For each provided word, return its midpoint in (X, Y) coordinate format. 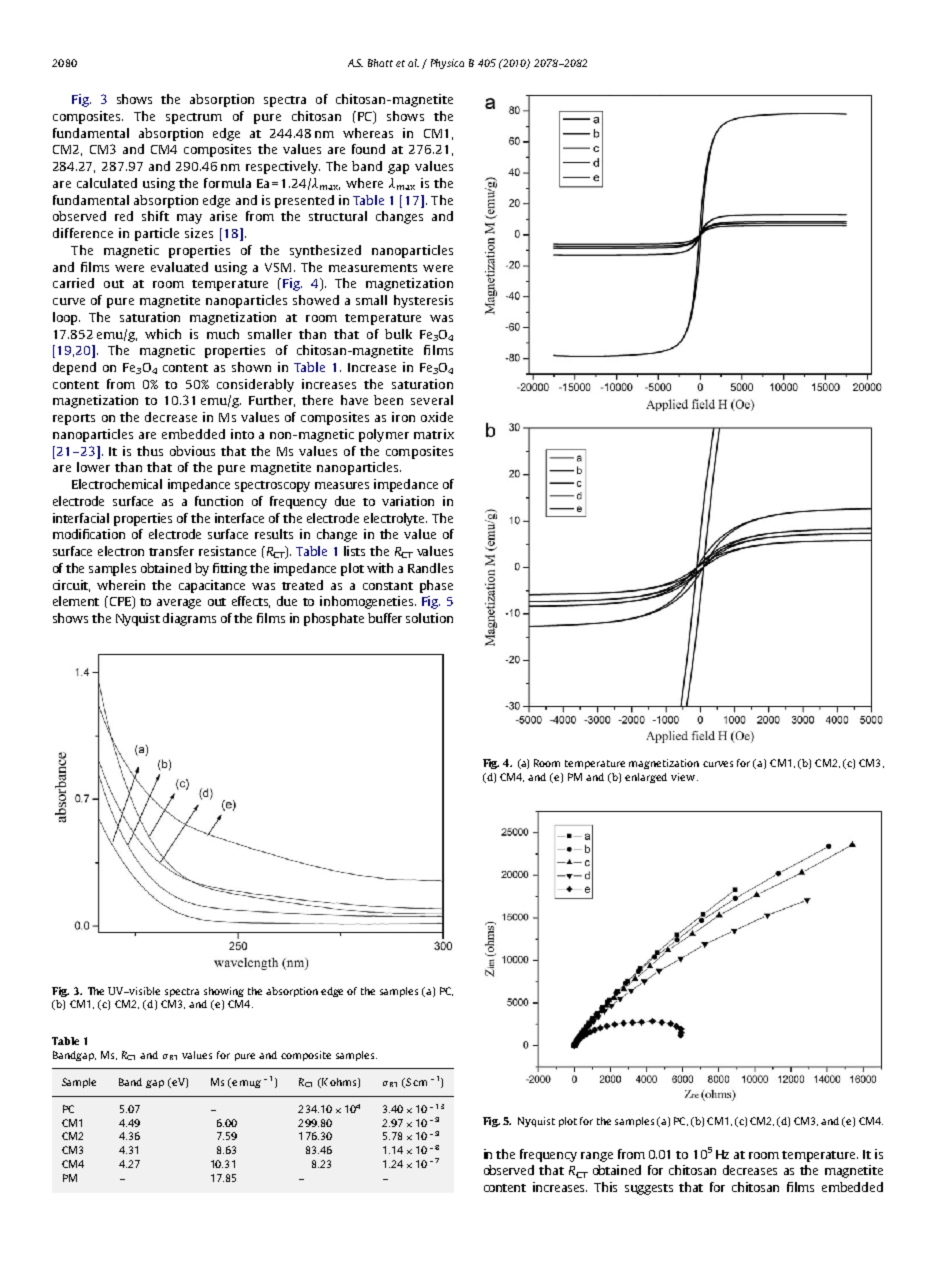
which (163, 334)
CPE (122, 602)
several (432, 400)
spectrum (194, 118)
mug (250, 1084)
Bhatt (380, 63)
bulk (398, 334)
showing (224, 992)
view (684, 777)
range (597, 1157)
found (368, 149)
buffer (385, 618)
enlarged (646, 778)
